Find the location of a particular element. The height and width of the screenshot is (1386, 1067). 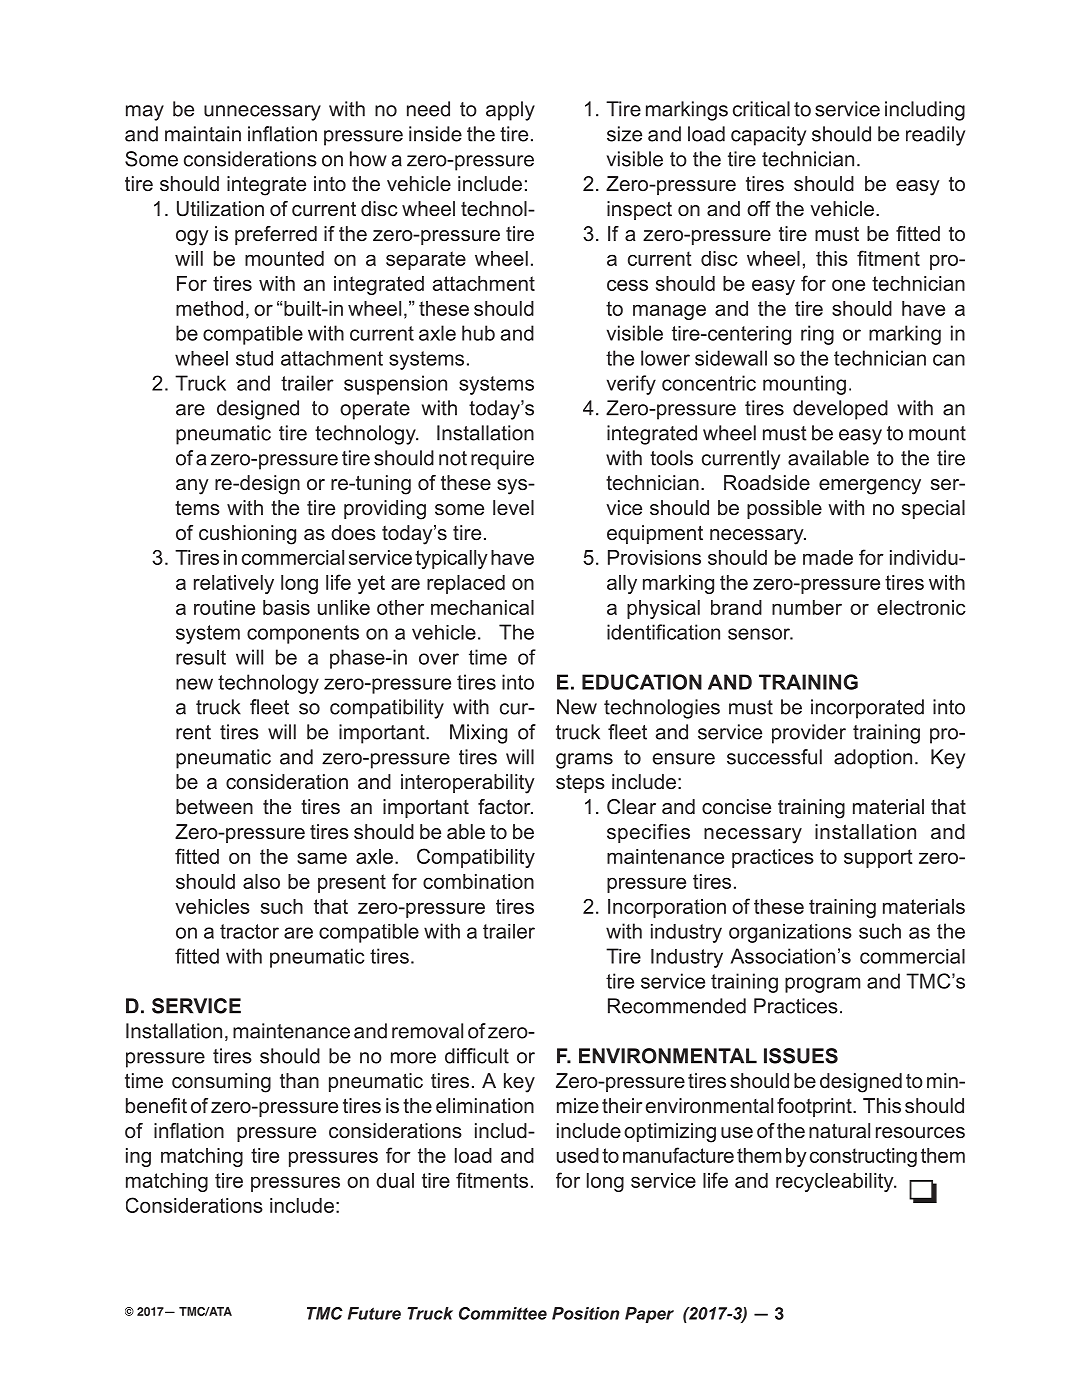

result is located at coordinates (201, 657).
